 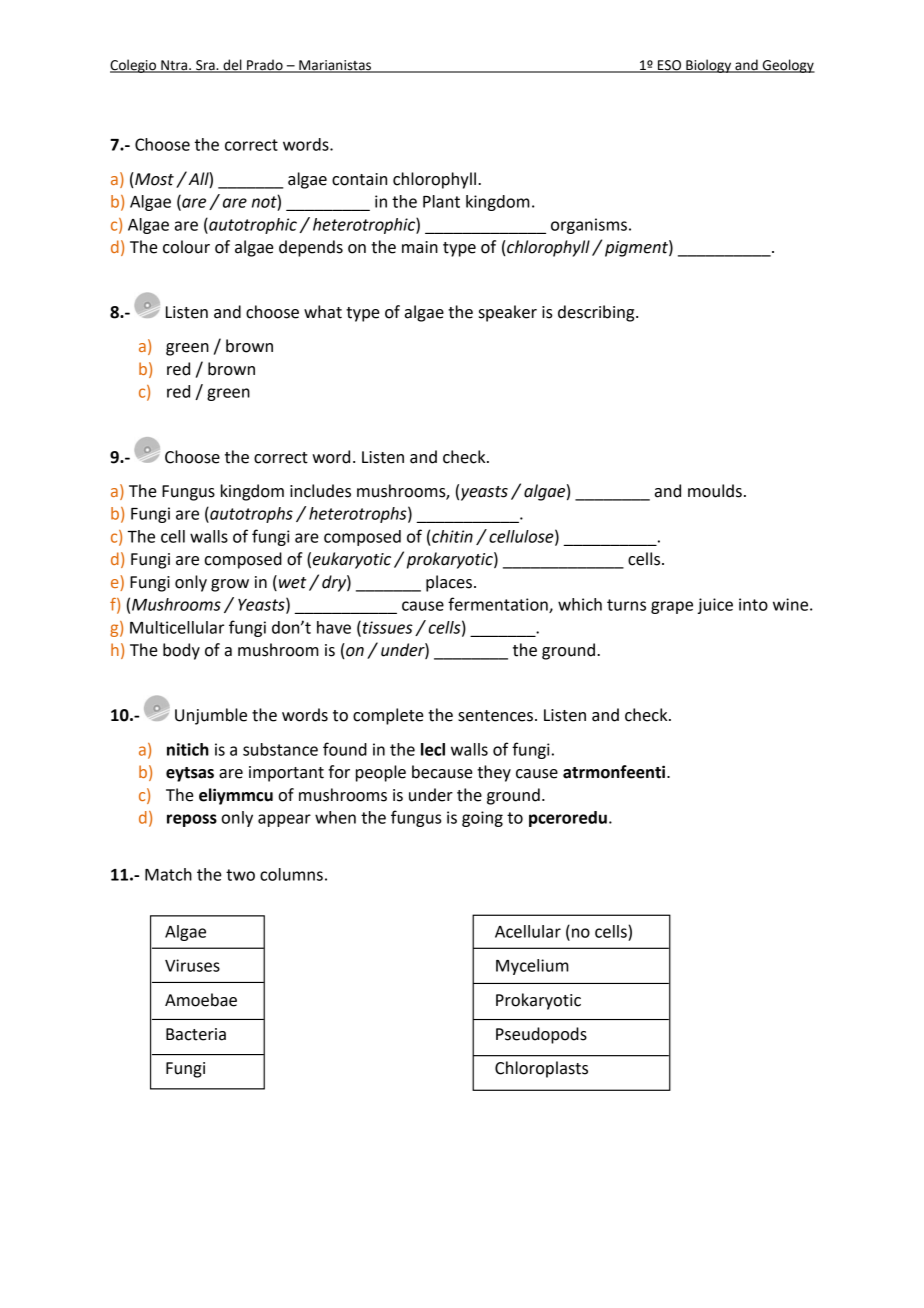 I want to click on juice, so click(x=715, y=606).
